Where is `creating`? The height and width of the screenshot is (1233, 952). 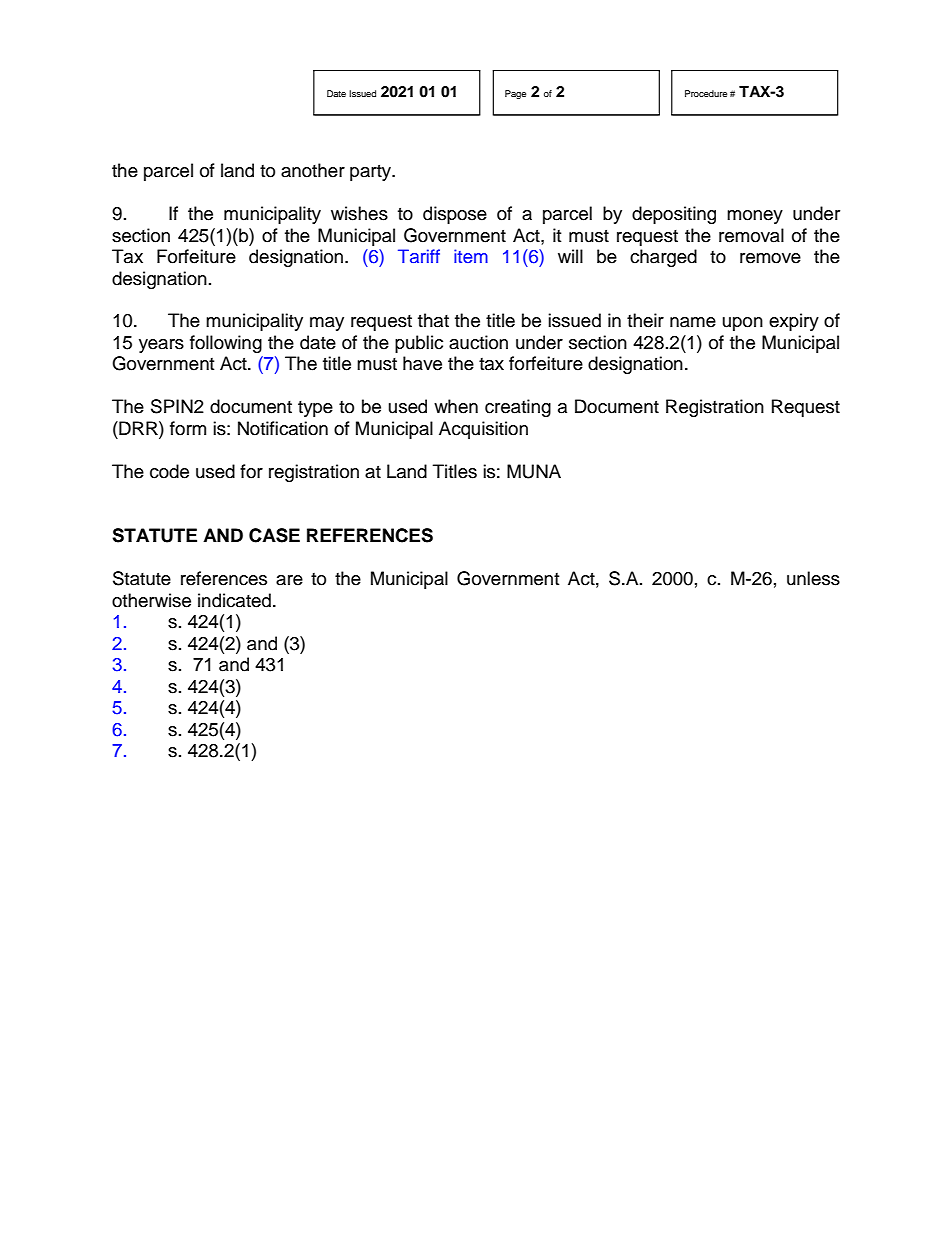
creating is located at coordinates (518, 408).
